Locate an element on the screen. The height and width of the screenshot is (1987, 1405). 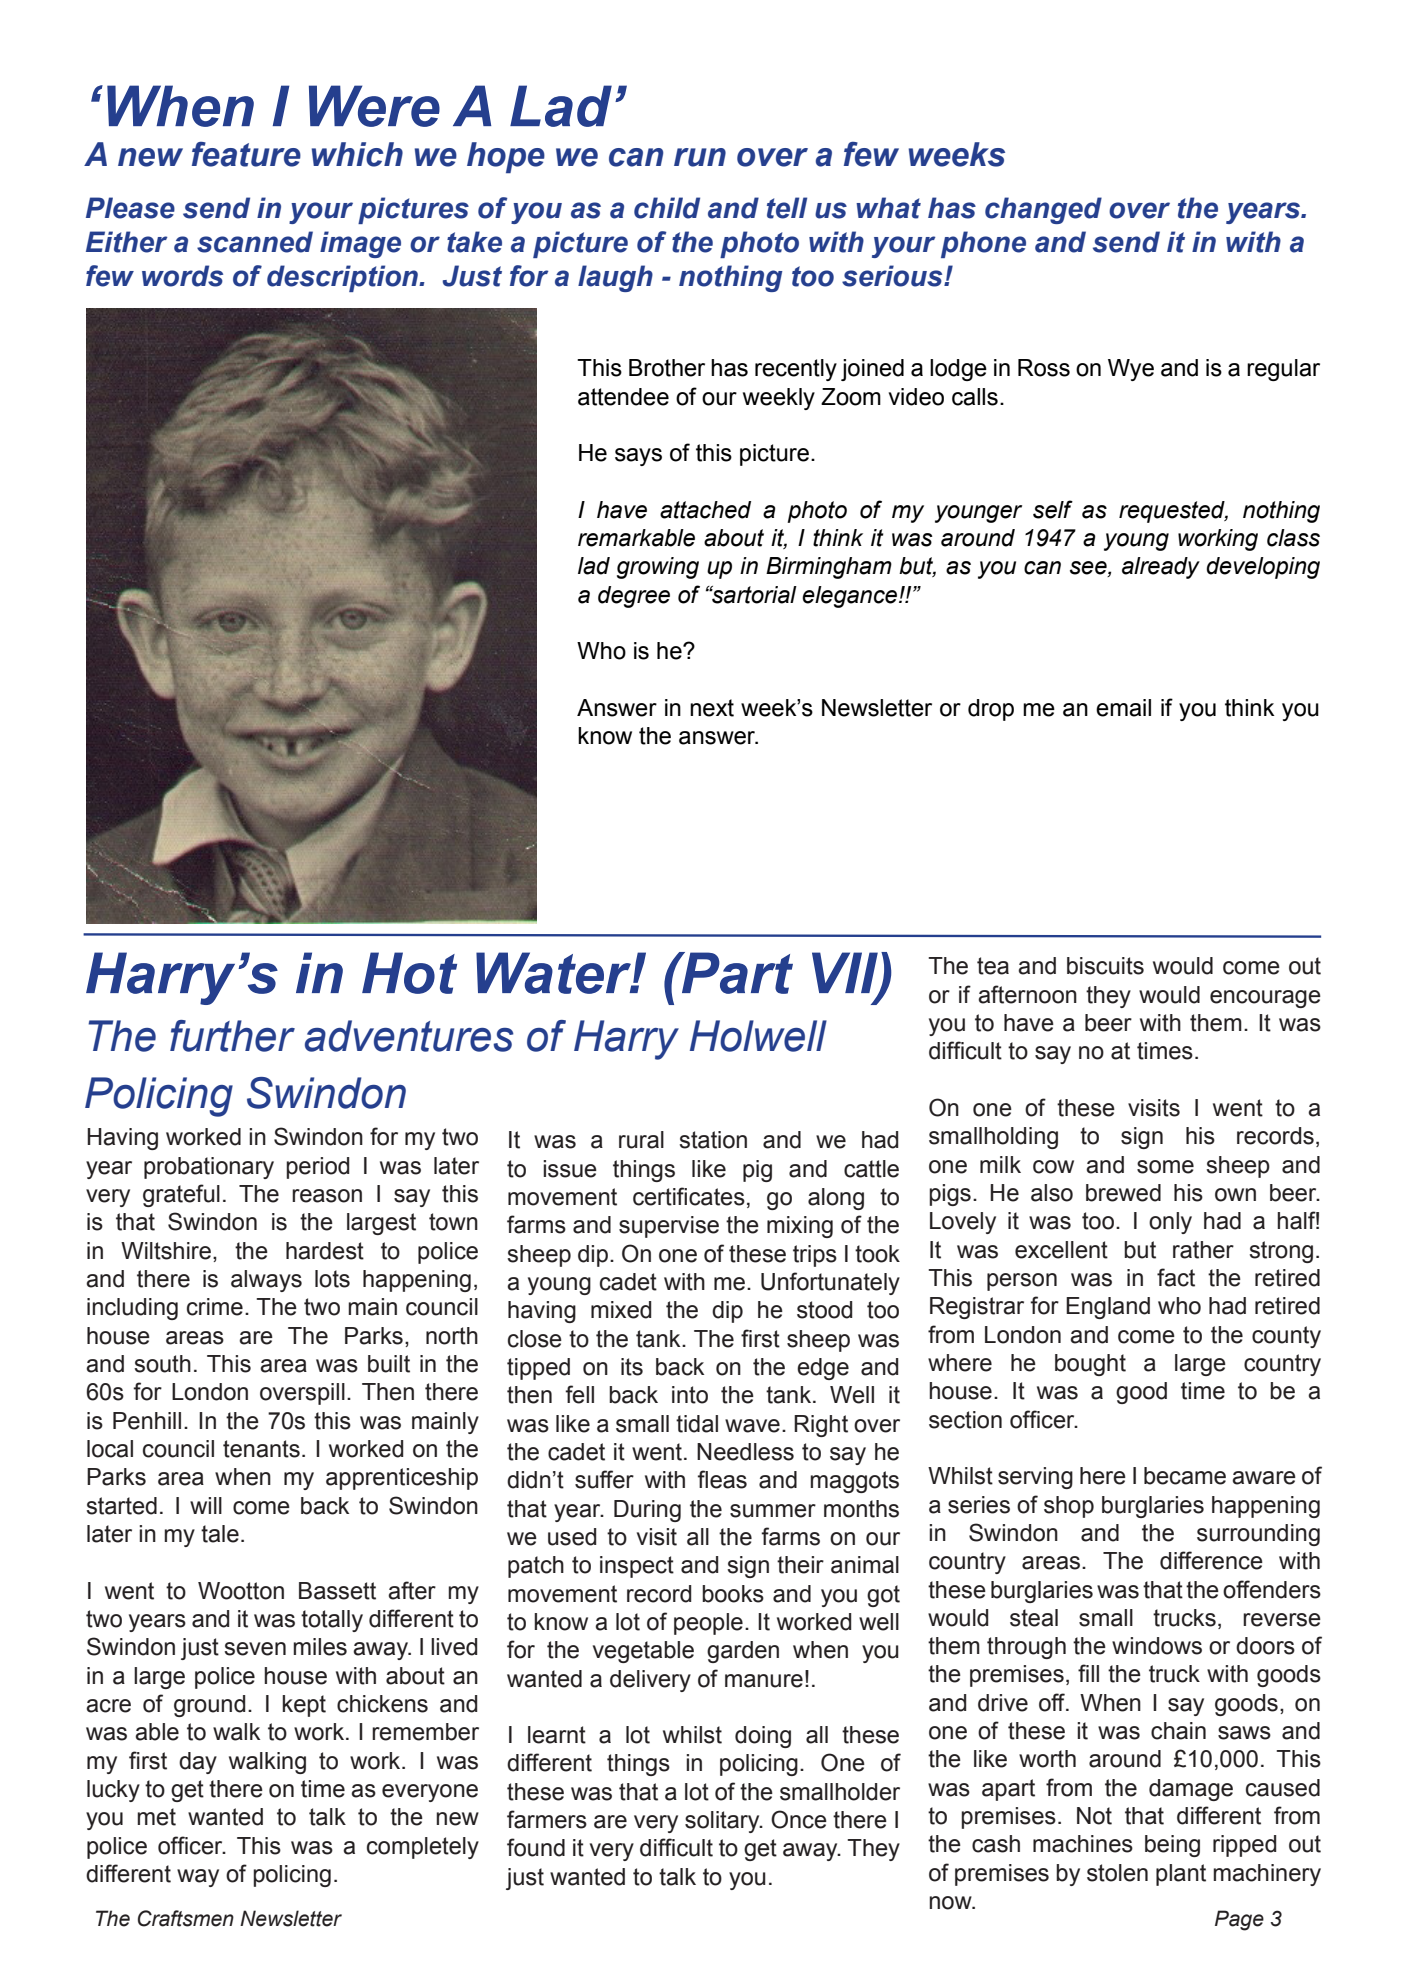
plant is located at coordinates (1181, 1875).
